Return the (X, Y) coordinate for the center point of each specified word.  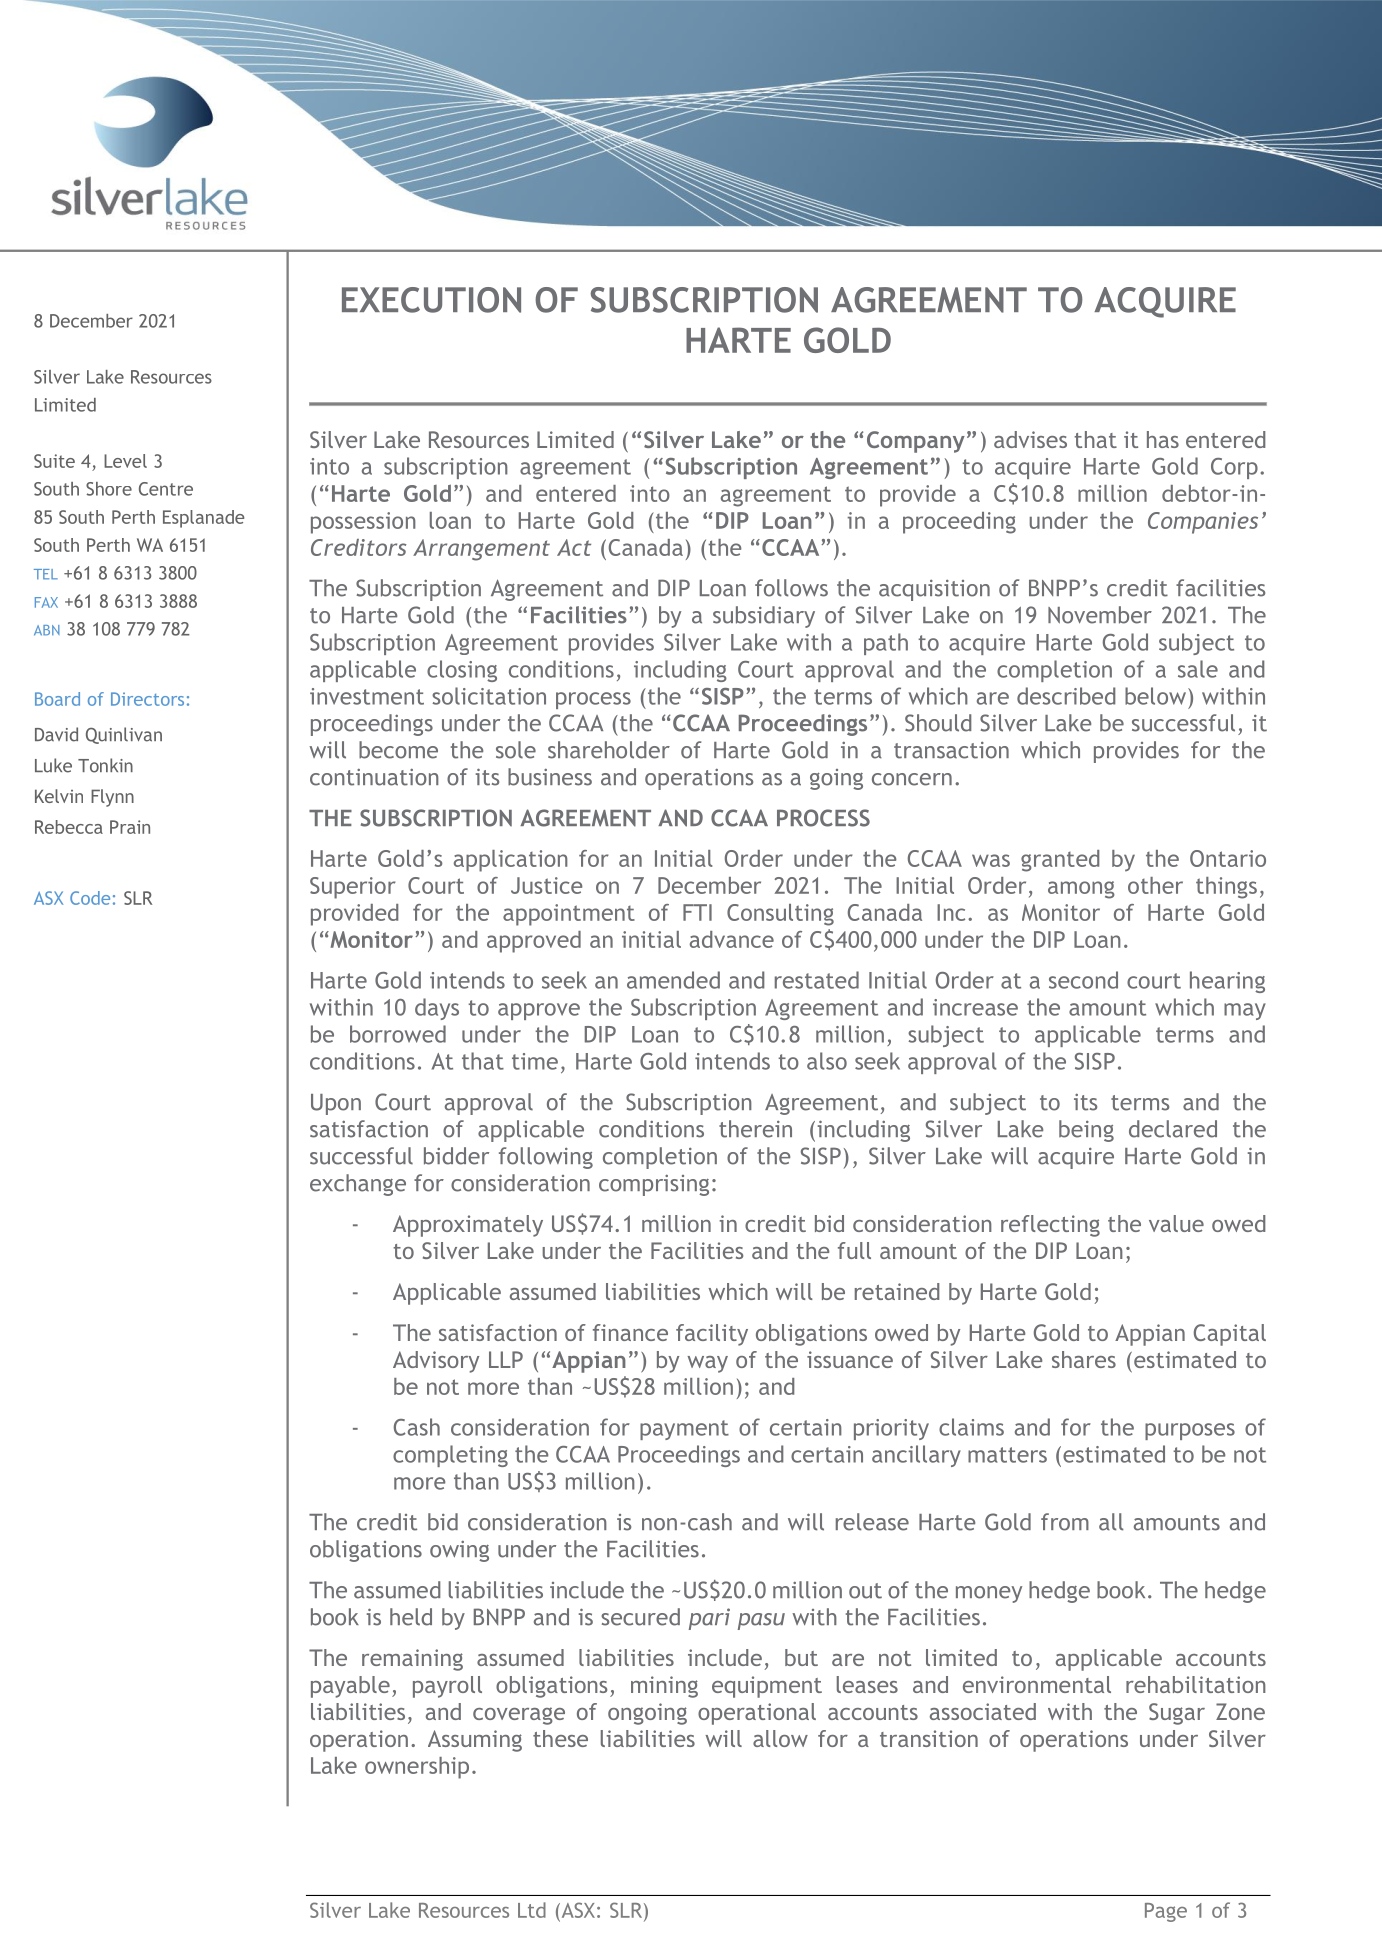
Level (125, 461)
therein (755, 1129)
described (1066, 696)
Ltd (532, 1910)
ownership (417, 1768)
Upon (336, 1104)
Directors (147, 699)
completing (450, 1456)
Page (1166, 1912)
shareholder (609, 750)
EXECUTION (431, 300)
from (1065, 1522)
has (1163, 439)
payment (684, 1430)
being (1086, 1131)
